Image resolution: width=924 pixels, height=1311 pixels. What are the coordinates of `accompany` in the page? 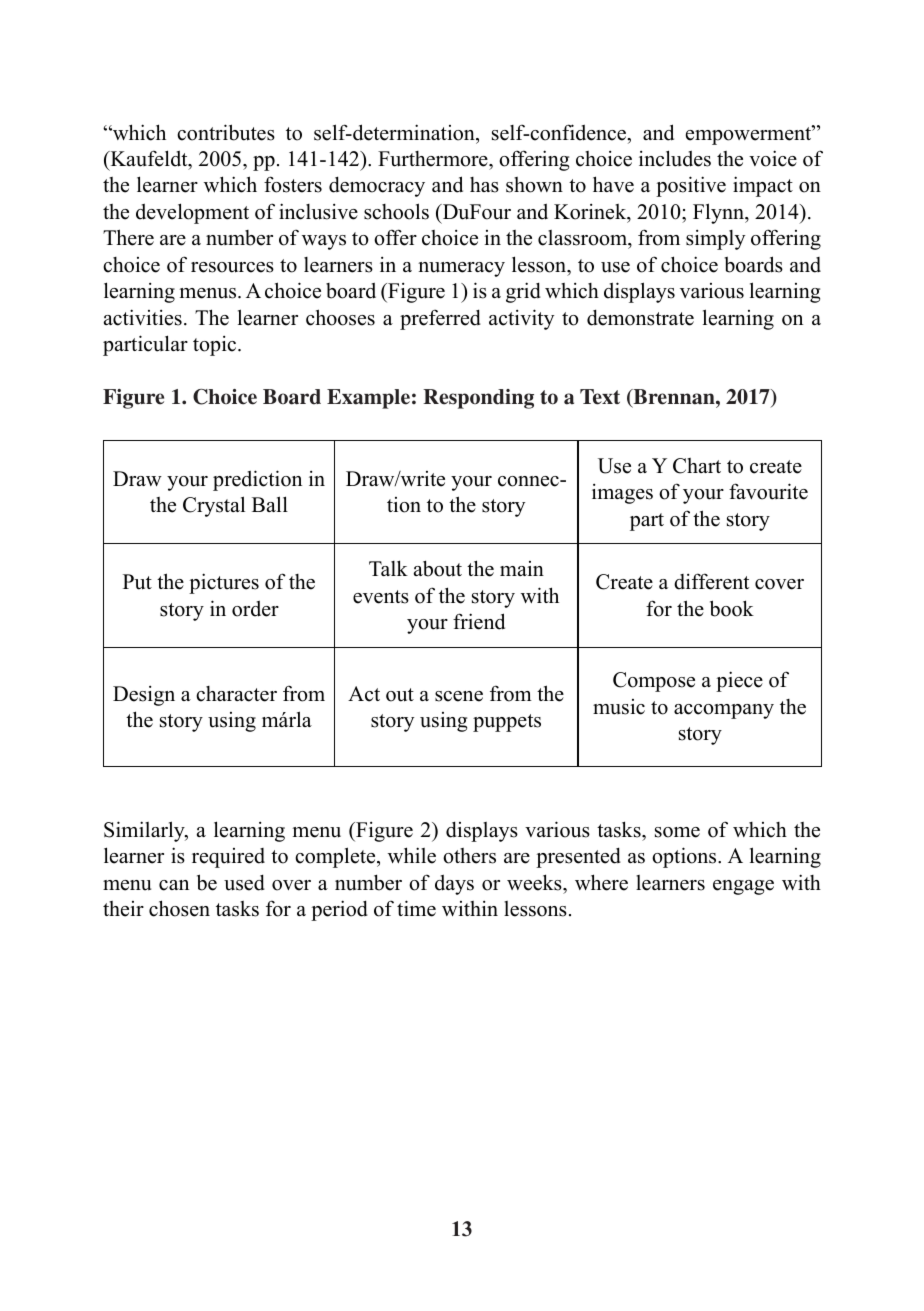 It's located at (724, 711).
